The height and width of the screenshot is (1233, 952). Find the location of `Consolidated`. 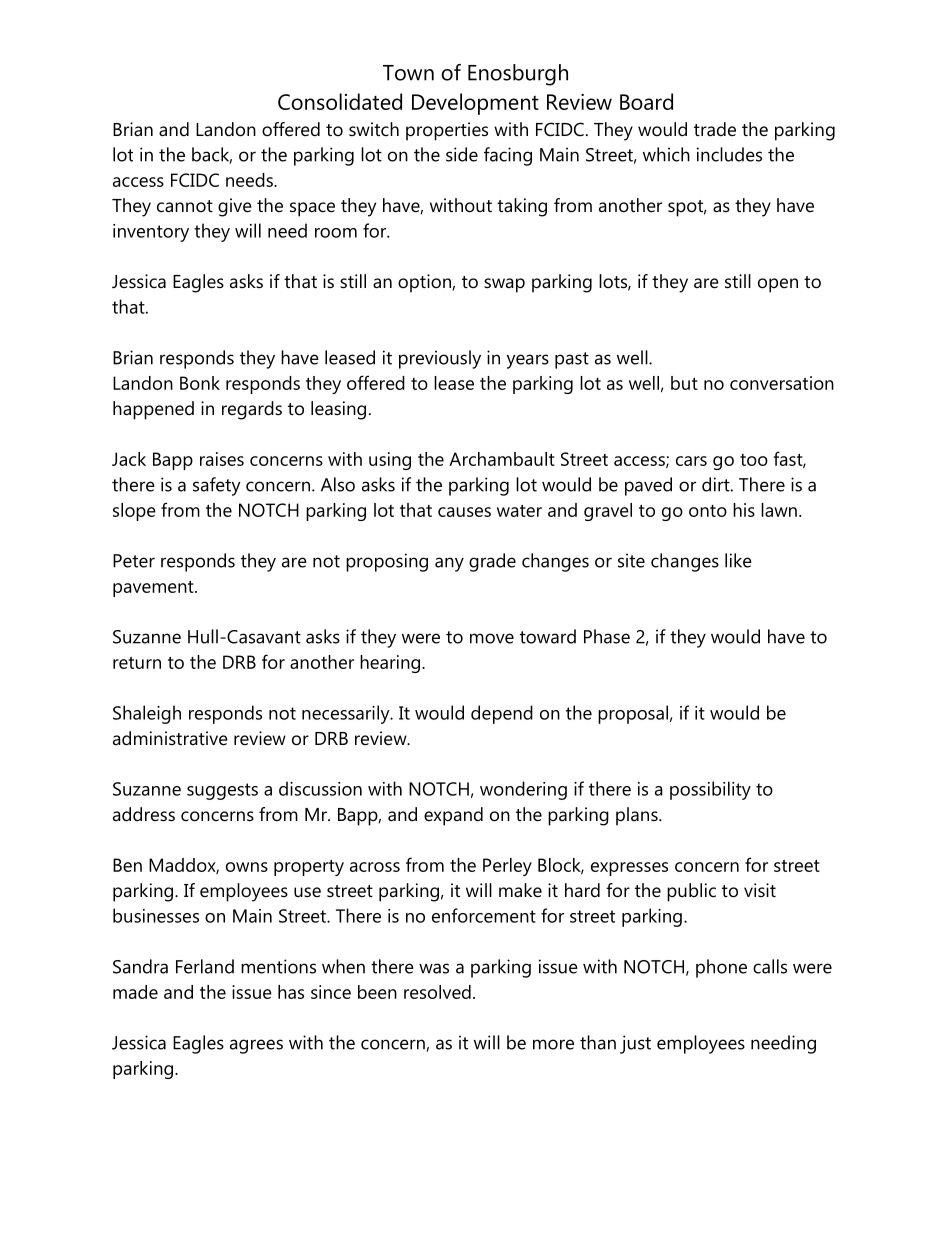

Consolidated is located at coordinates (340, 101).
